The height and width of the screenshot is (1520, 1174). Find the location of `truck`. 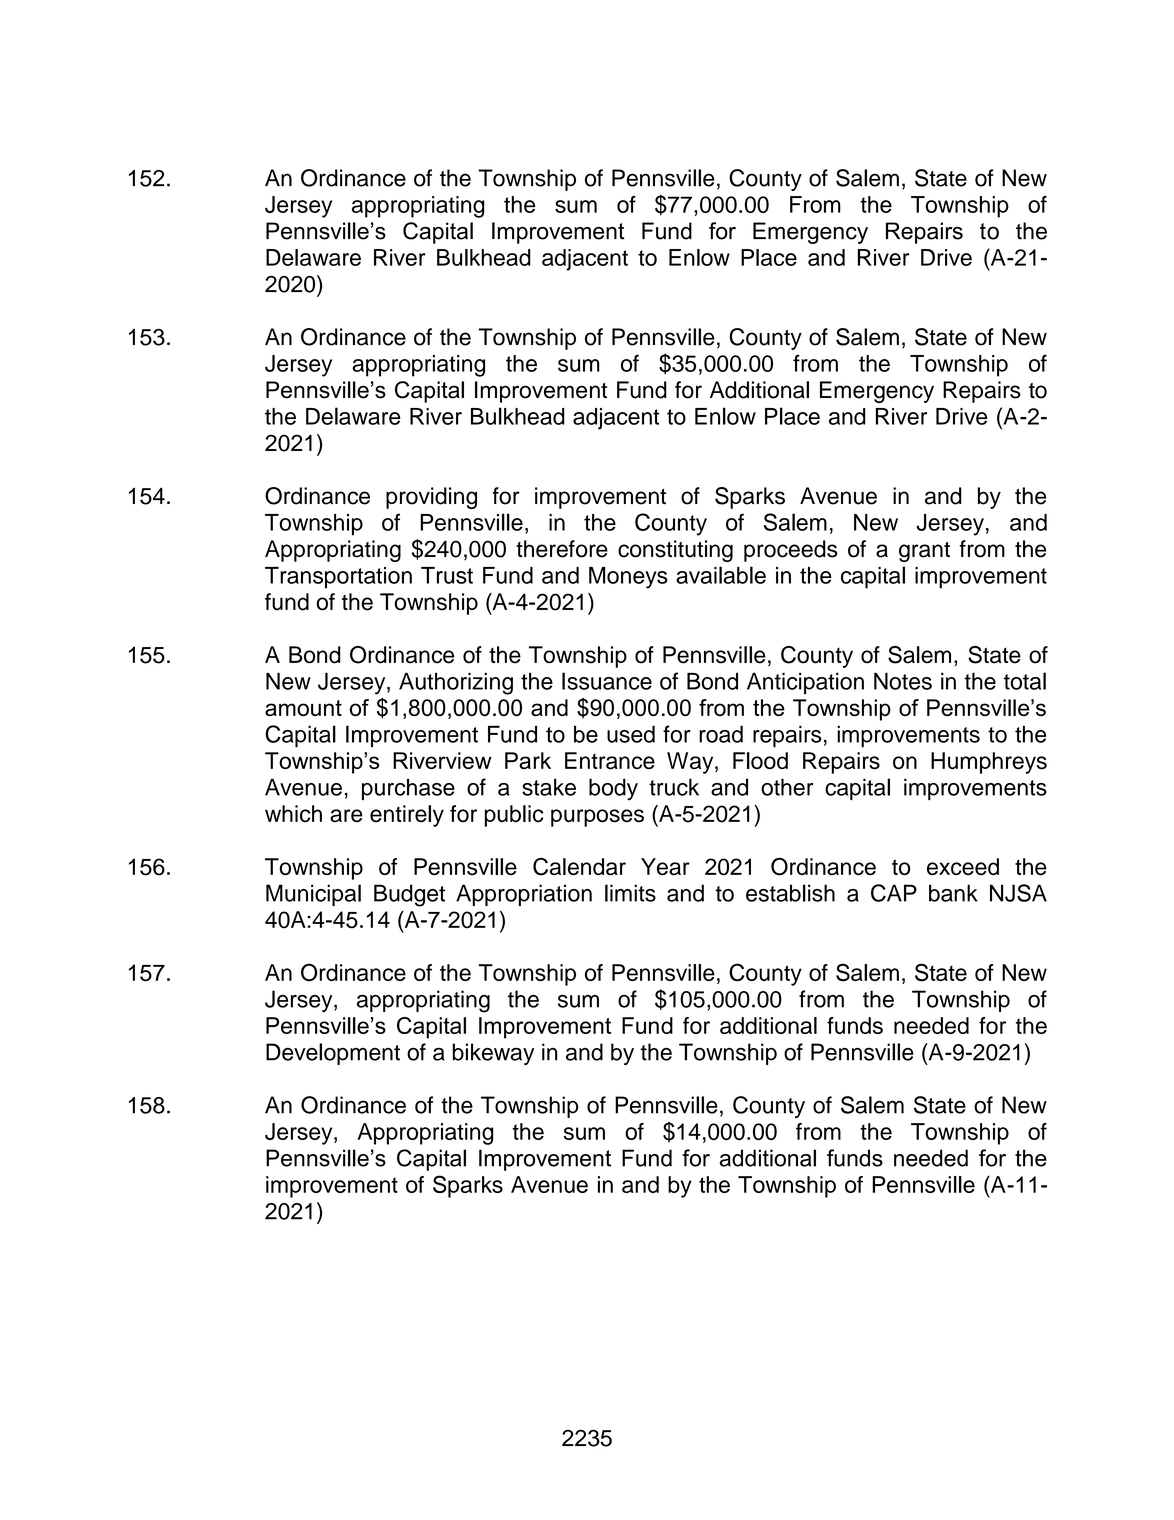

truck is located at coordinates (674, 787).
